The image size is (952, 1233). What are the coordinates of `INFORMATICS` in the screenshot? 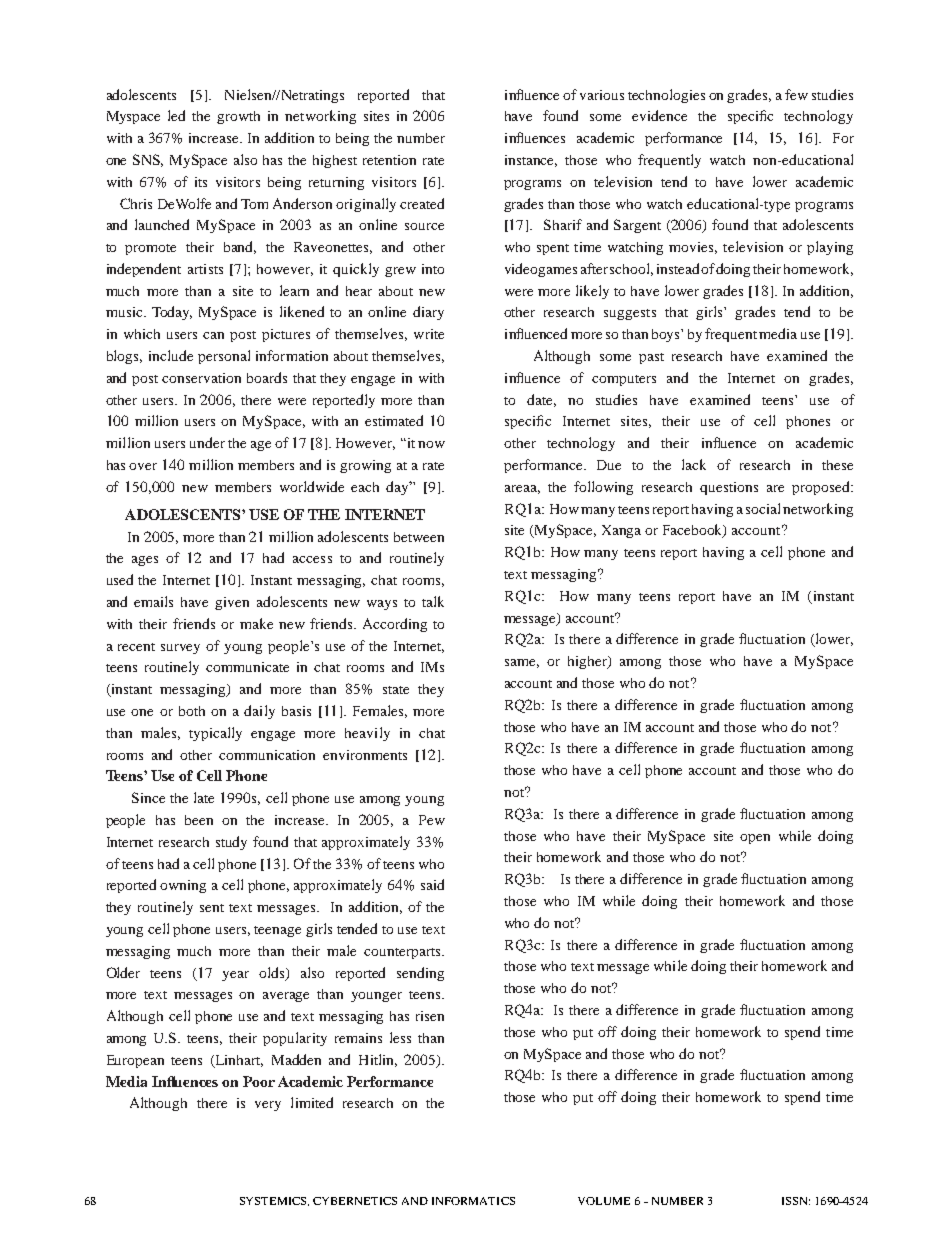 It's located at (473, 1201).
